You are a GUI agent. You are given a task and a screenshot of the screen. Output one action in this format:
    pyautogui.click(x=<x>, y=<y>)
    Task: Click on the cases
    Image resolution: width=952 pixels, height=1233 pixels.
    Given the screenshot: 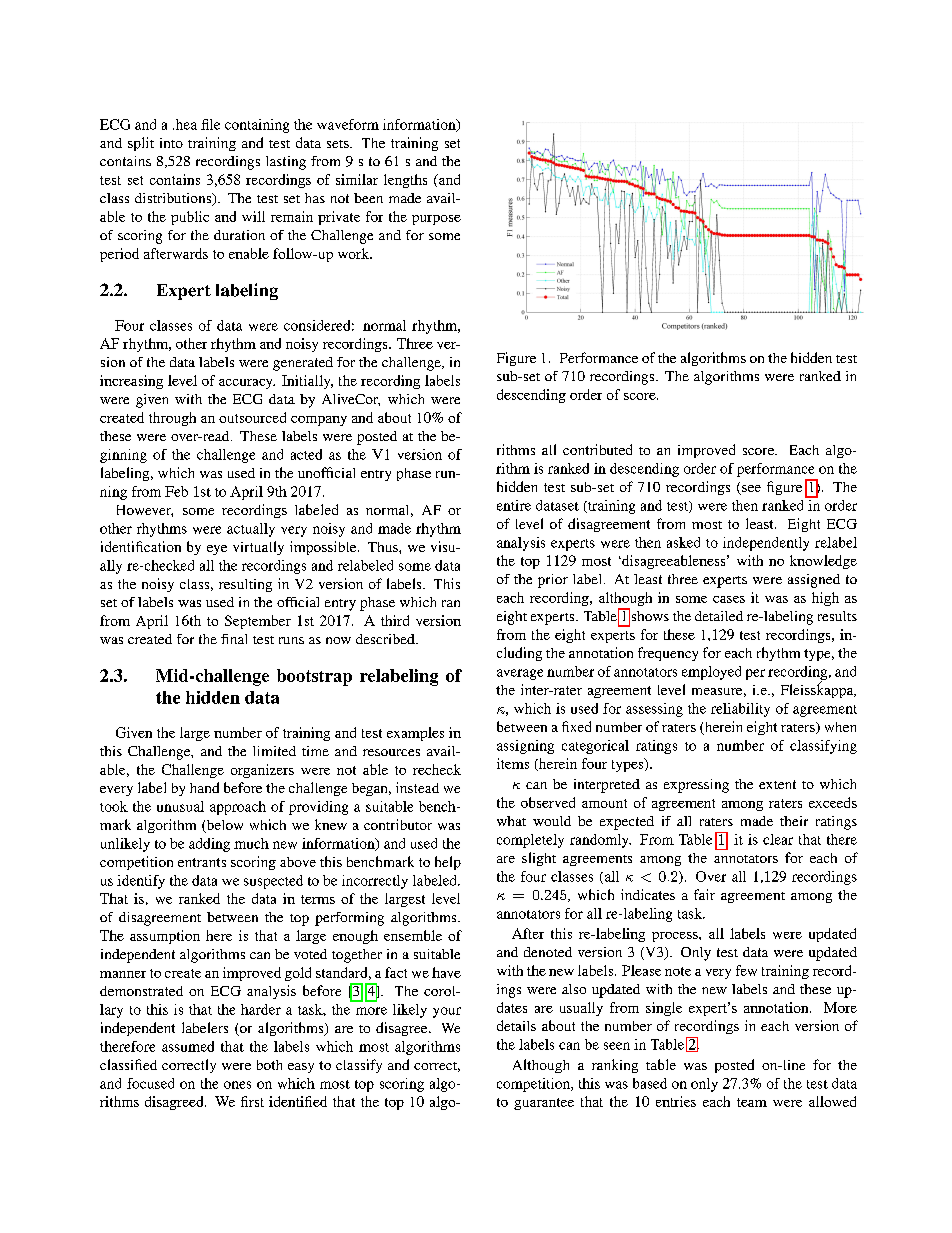 What is the action you would take?
    pyautogui.click(x=729, y=599)
